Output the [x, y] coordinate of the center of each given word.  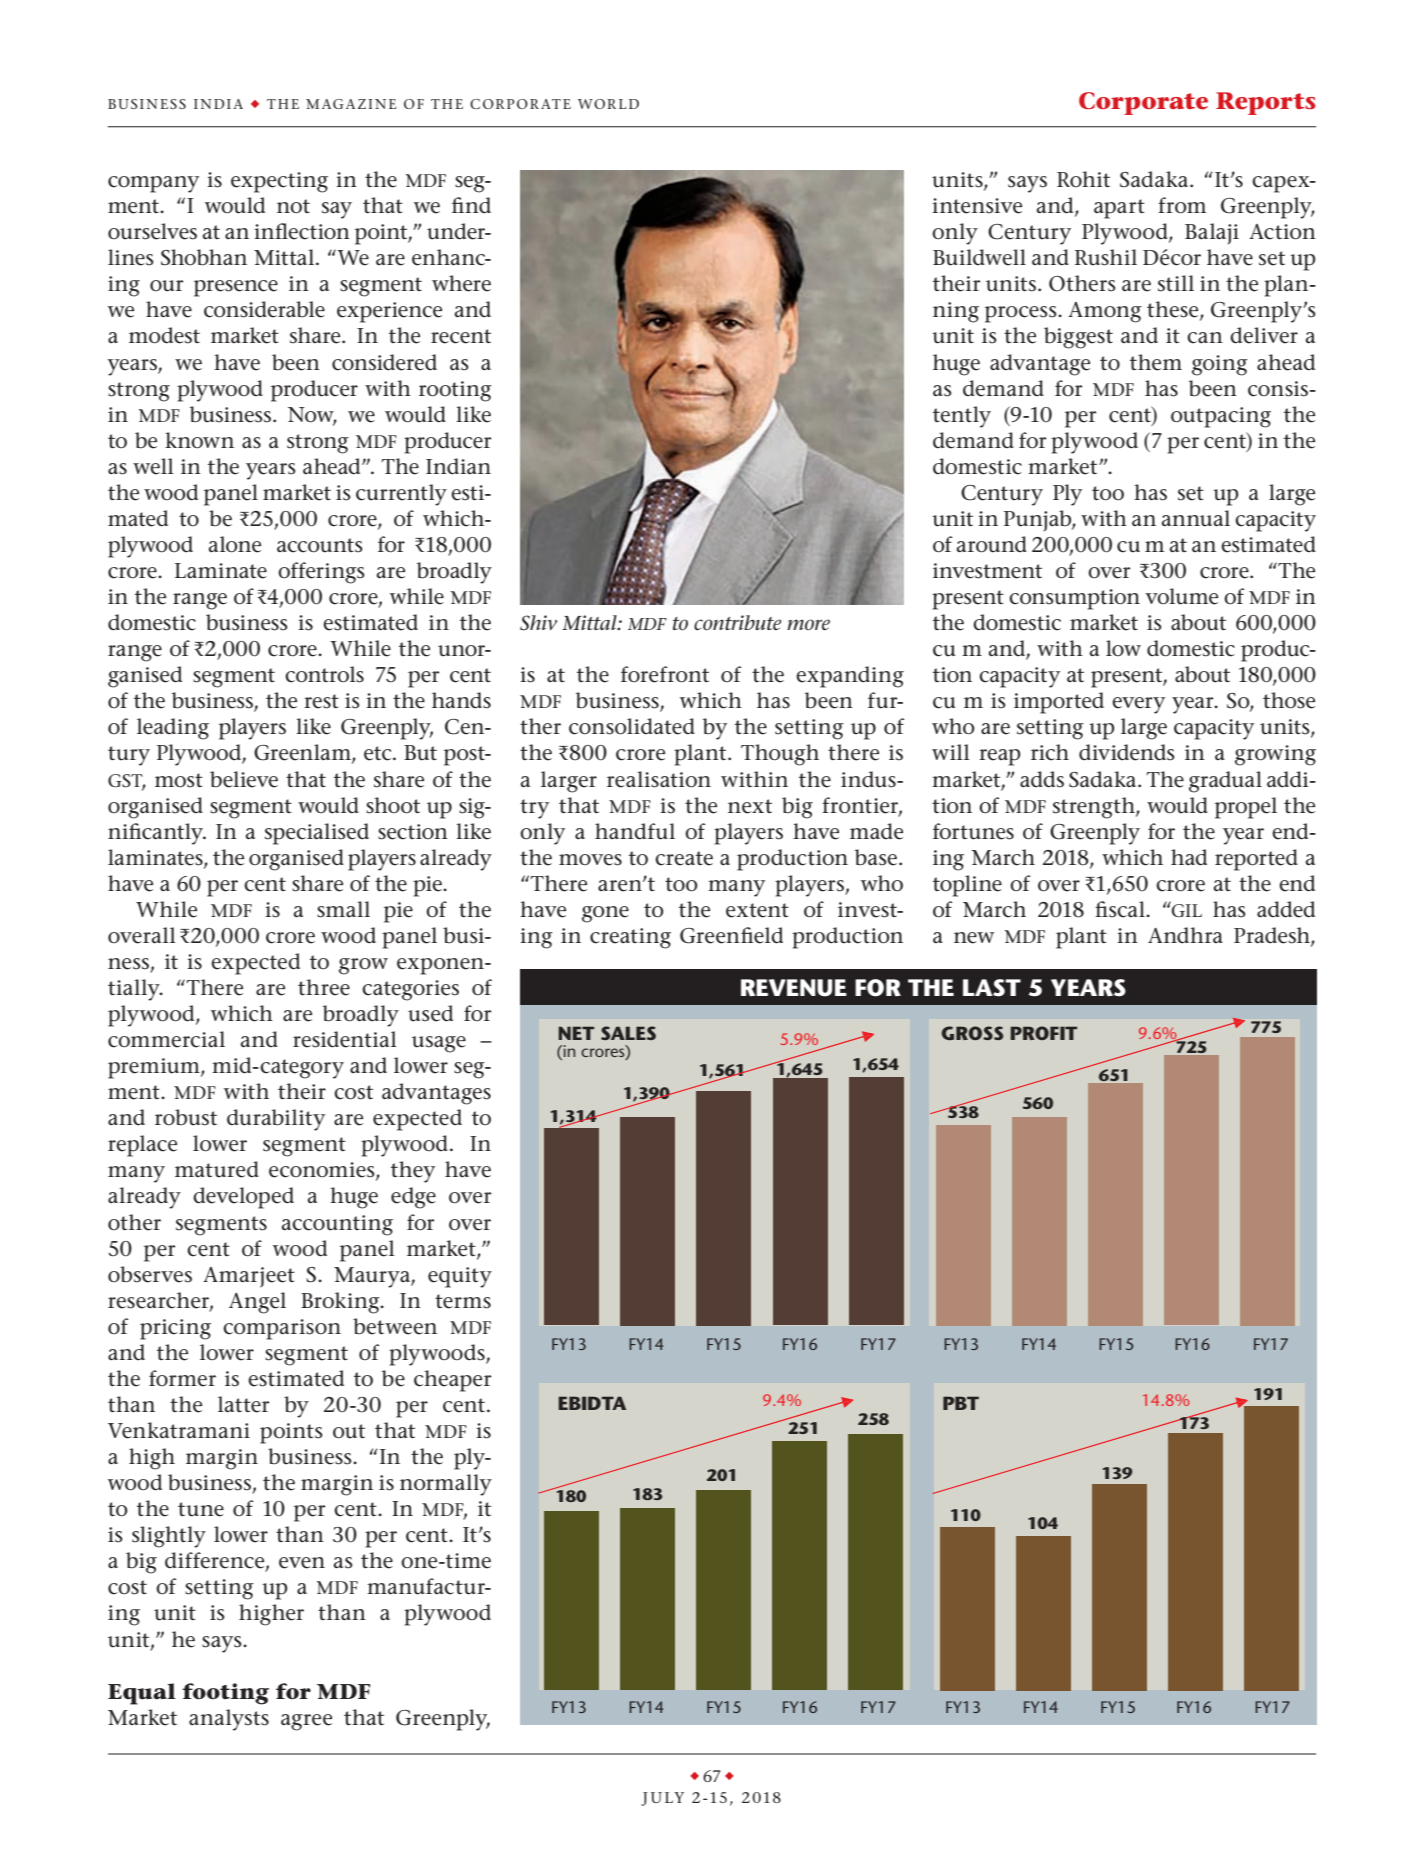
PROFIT [1043, 1033]
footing [225, 1694]
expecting [279, 182]
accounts [320, 545]
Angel [257, 1303]
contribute [738, 623]
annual [1195, 518]
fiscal [1121, 909]
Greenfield [731, 935]
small [343, 909]
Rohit [1083, 179]
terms [463, 1301]
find [471, 205]
